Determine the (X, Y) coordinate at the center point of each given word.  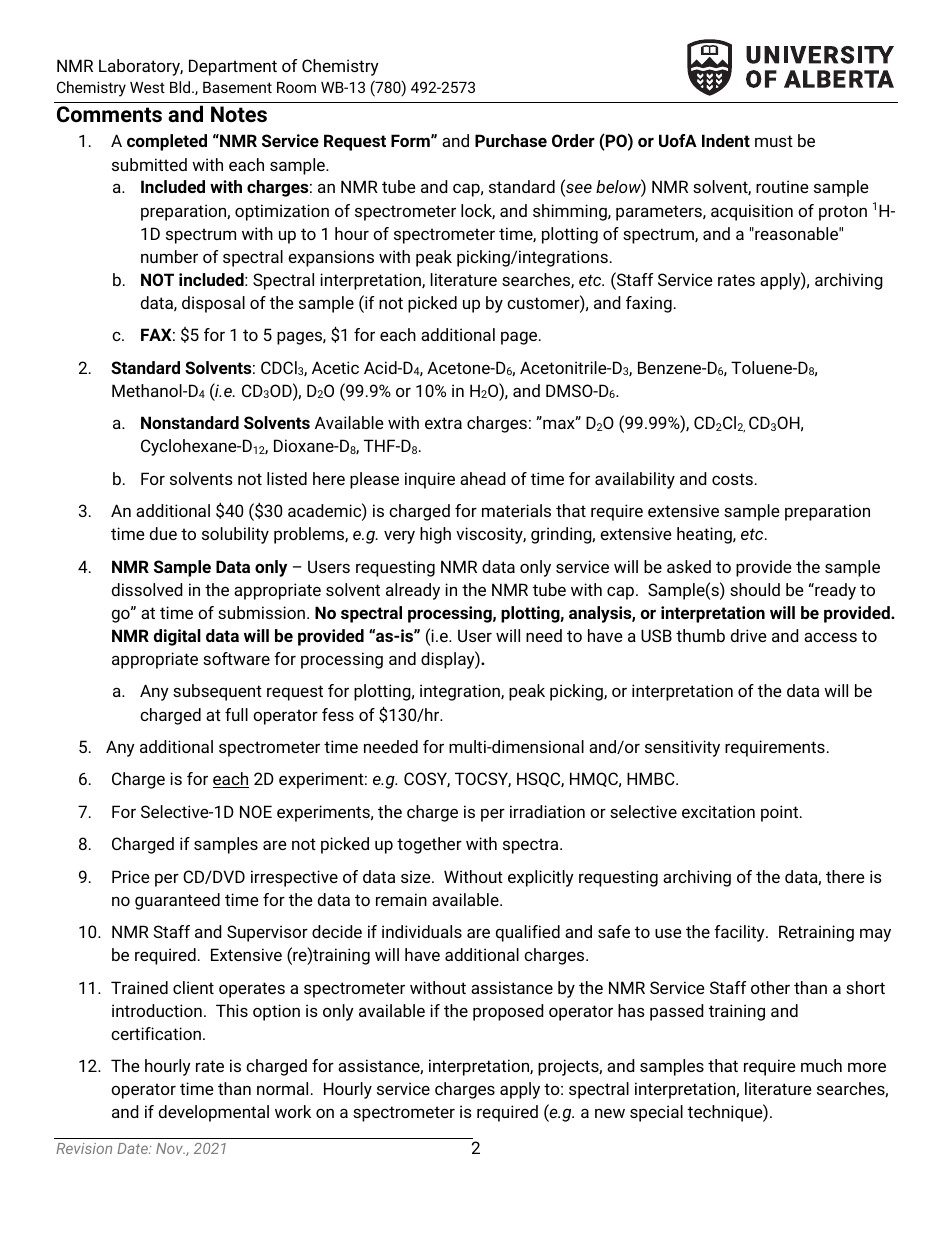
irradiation (547, 811)
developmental (214, 1113)
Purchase (511, 140)
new (610, 1113)
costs (732, 479)
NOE (256, 811)
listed (287, 478)
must (774, 141)
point (781, 813)
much (821, 1065)
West (147, 87)
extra (443, 423)
